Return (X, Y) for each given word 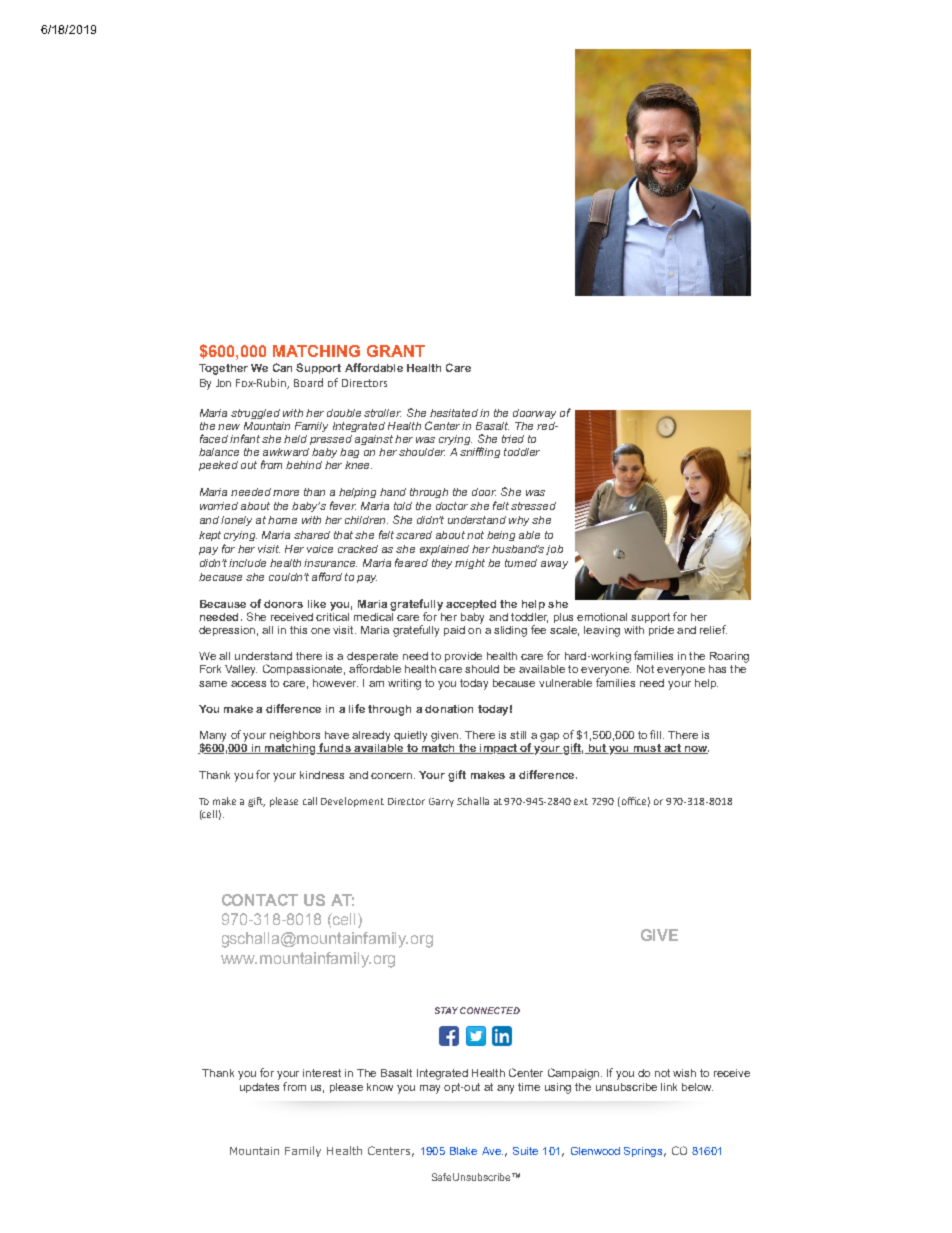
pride (661, 631)
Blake (463, 1151)
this (298, 630)
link (669, 1087)
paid (454, 631)
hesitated (454, 413)
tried (513, 439)
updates (259, 1088)
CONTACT (260, 900)
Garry (441, 802)
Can (282, 367)
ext (581, 801)
